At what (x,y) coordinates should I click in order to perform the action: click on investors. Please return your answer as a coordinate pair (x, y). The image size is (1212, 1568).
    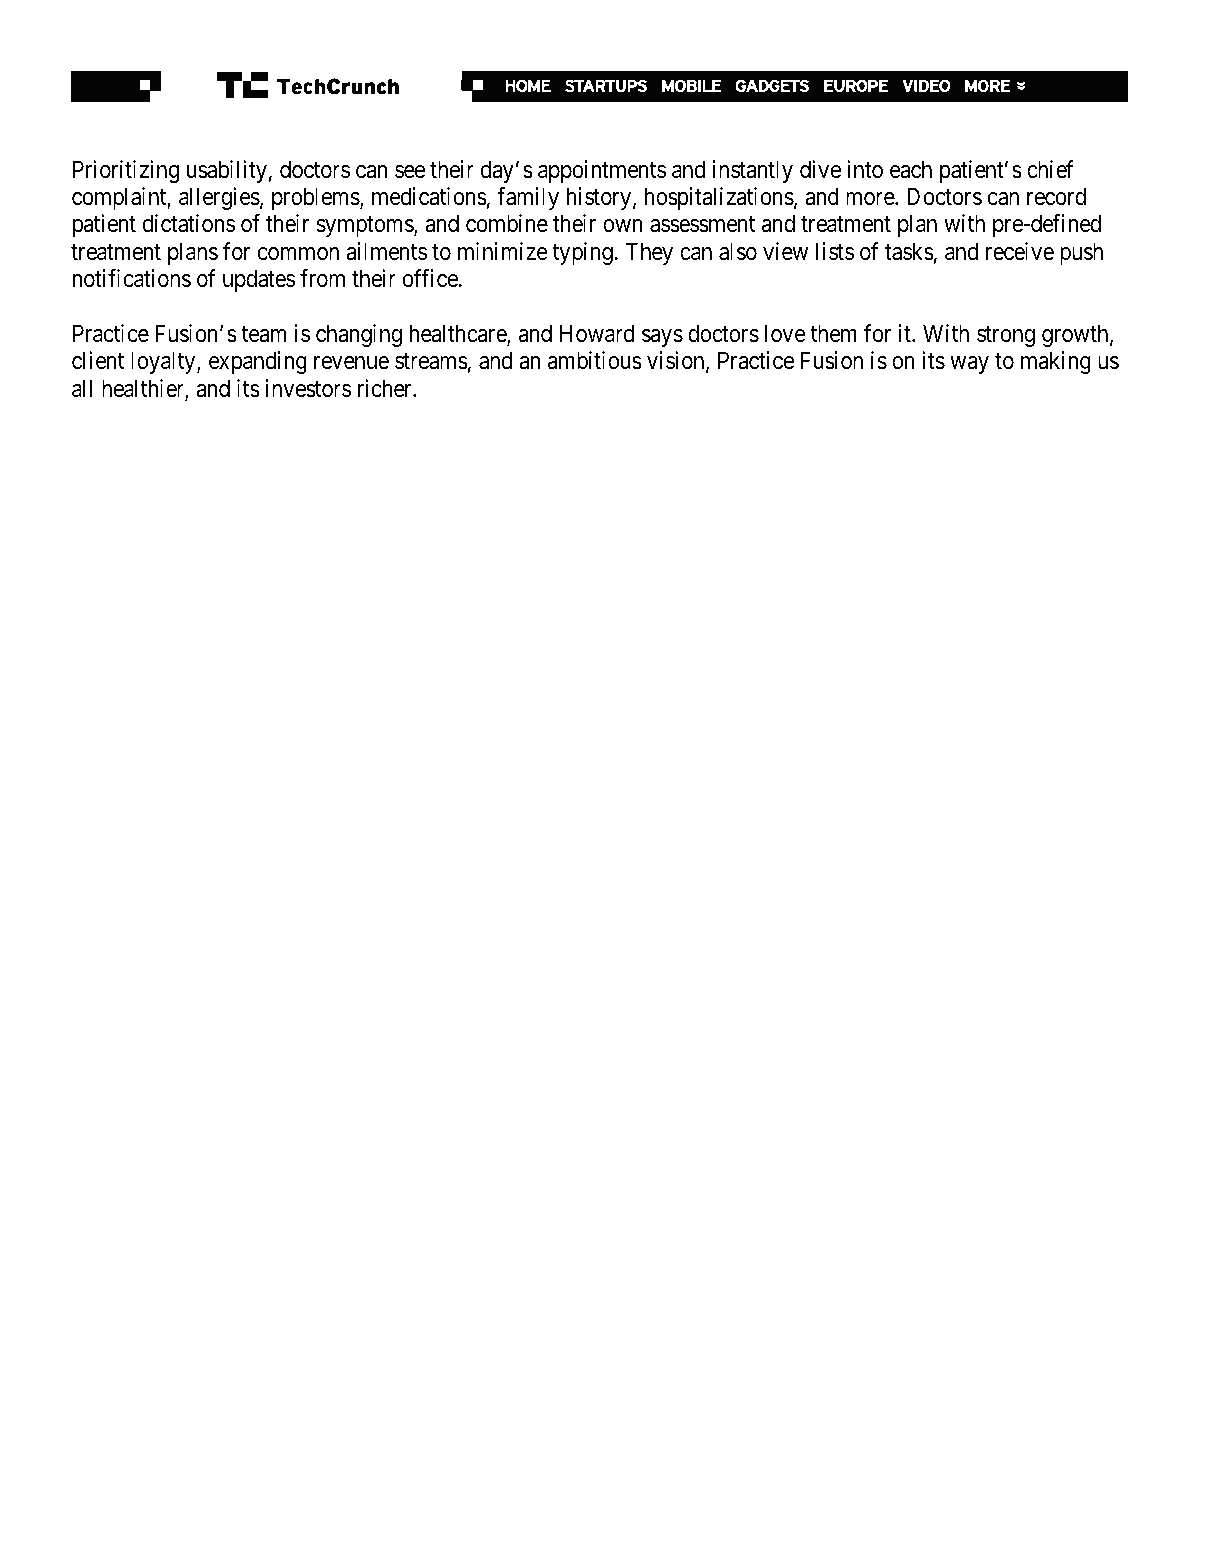
    Looking at the image, I should click on (308, 388).
